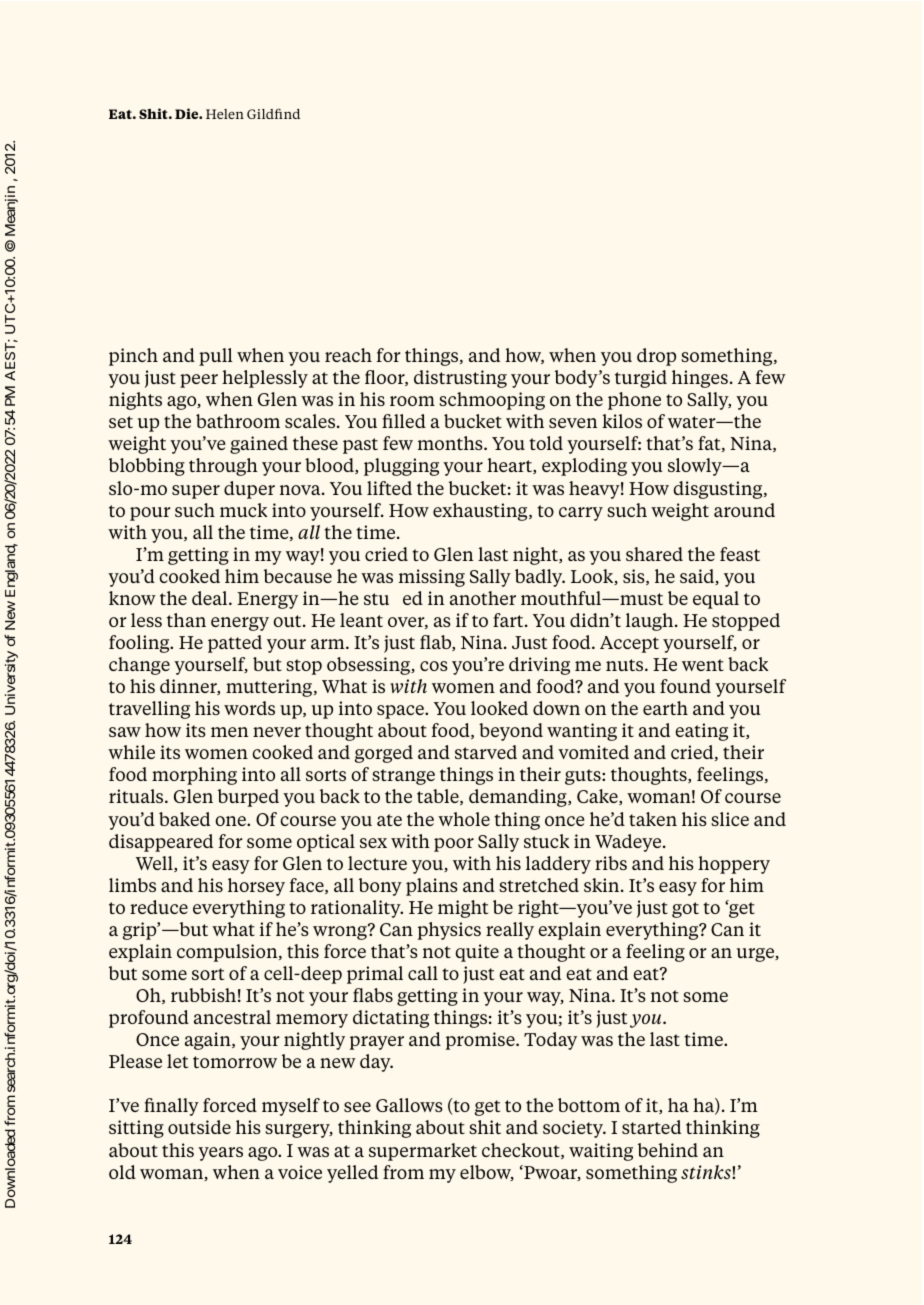  I want to click on outside, so click(199, 1127).
